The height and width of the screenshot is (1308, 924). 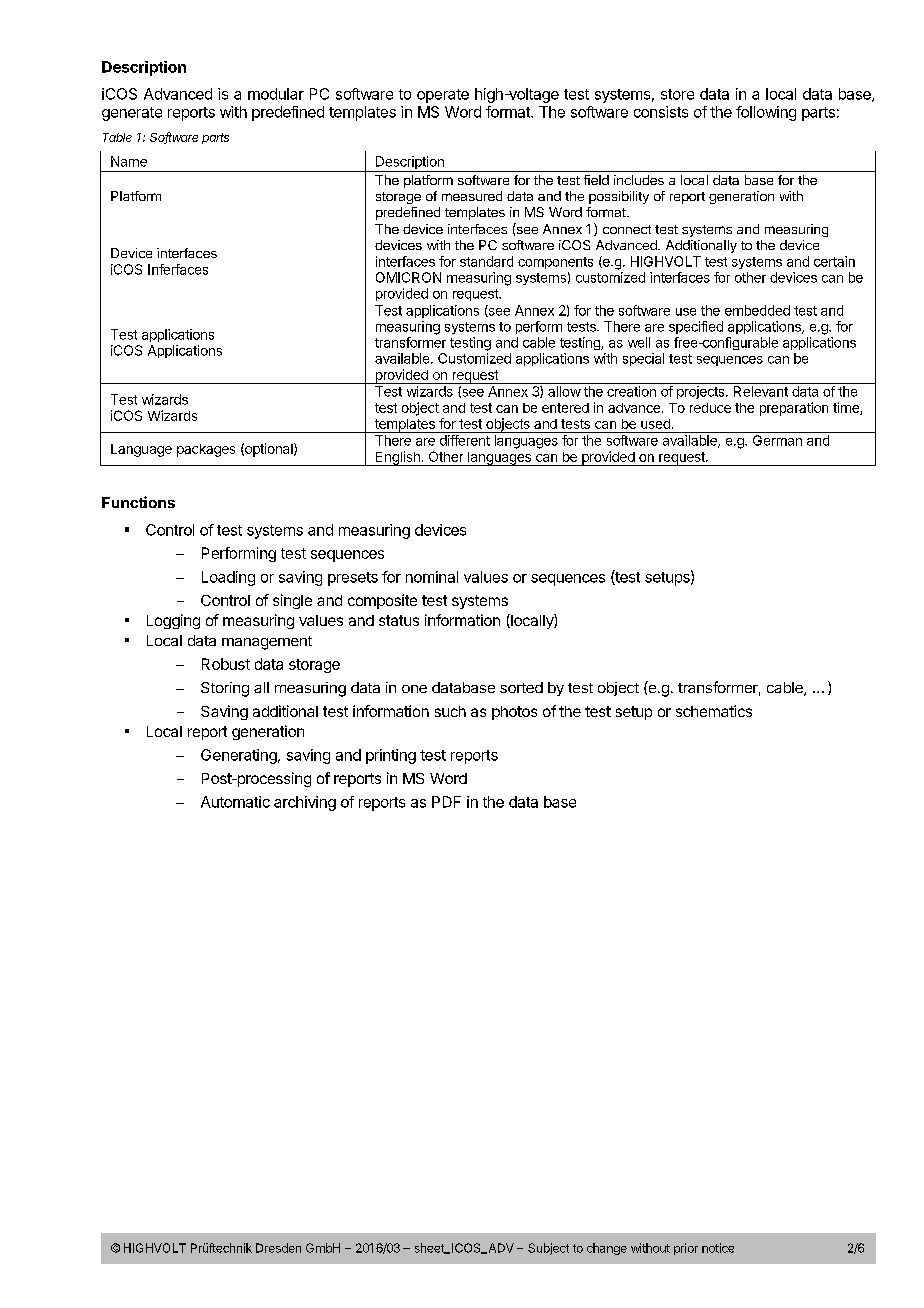 What do you see at coordinates (714, 711) in the screenshot?
I see `schematics` at bounding box center [714, 711].
